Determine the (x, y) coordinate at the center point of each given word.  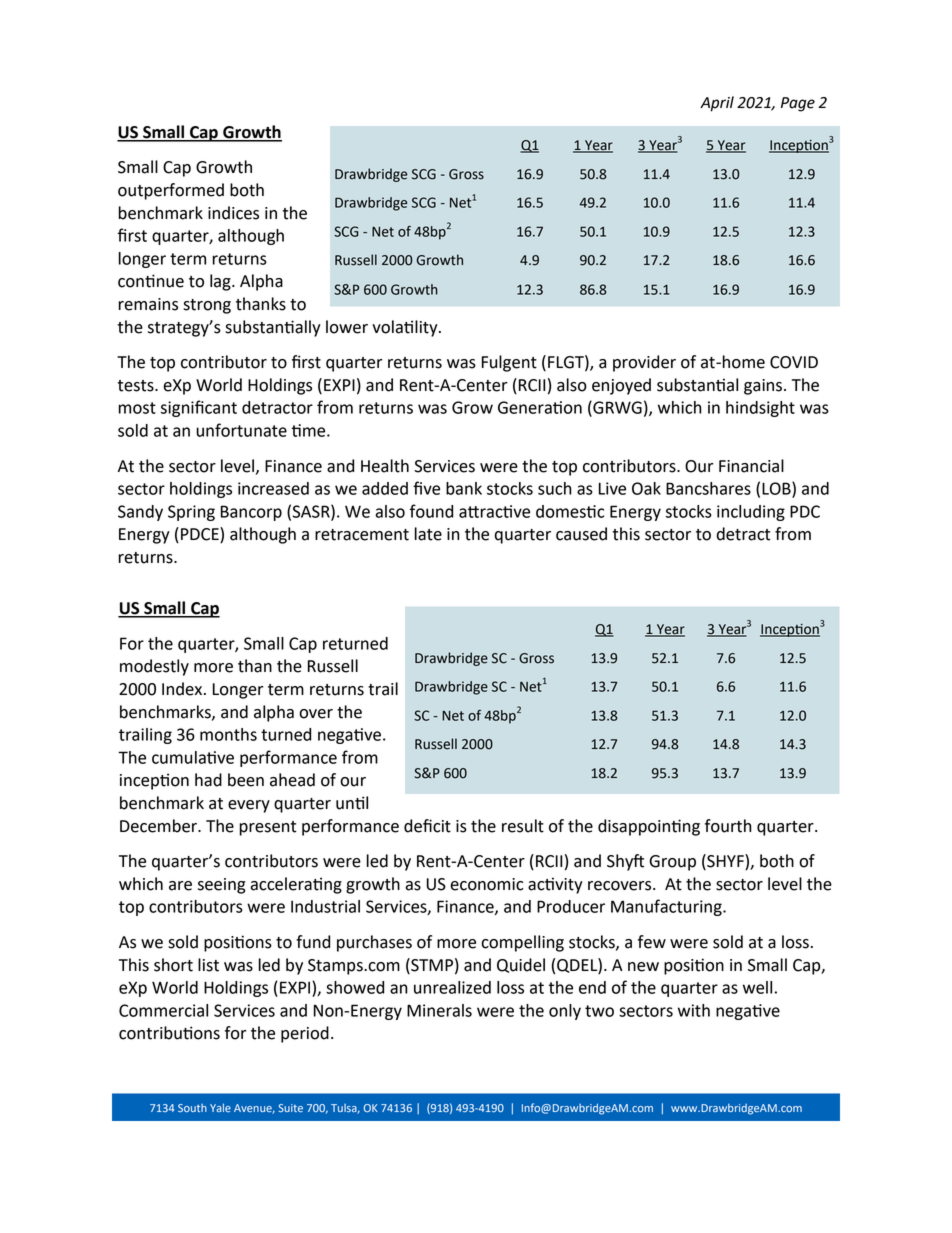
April (717, 104)
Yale (220, 1107)
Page (798, 104)
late (428, 534)
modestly (154, 667)
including (751, 513)
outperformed (171, 191)
